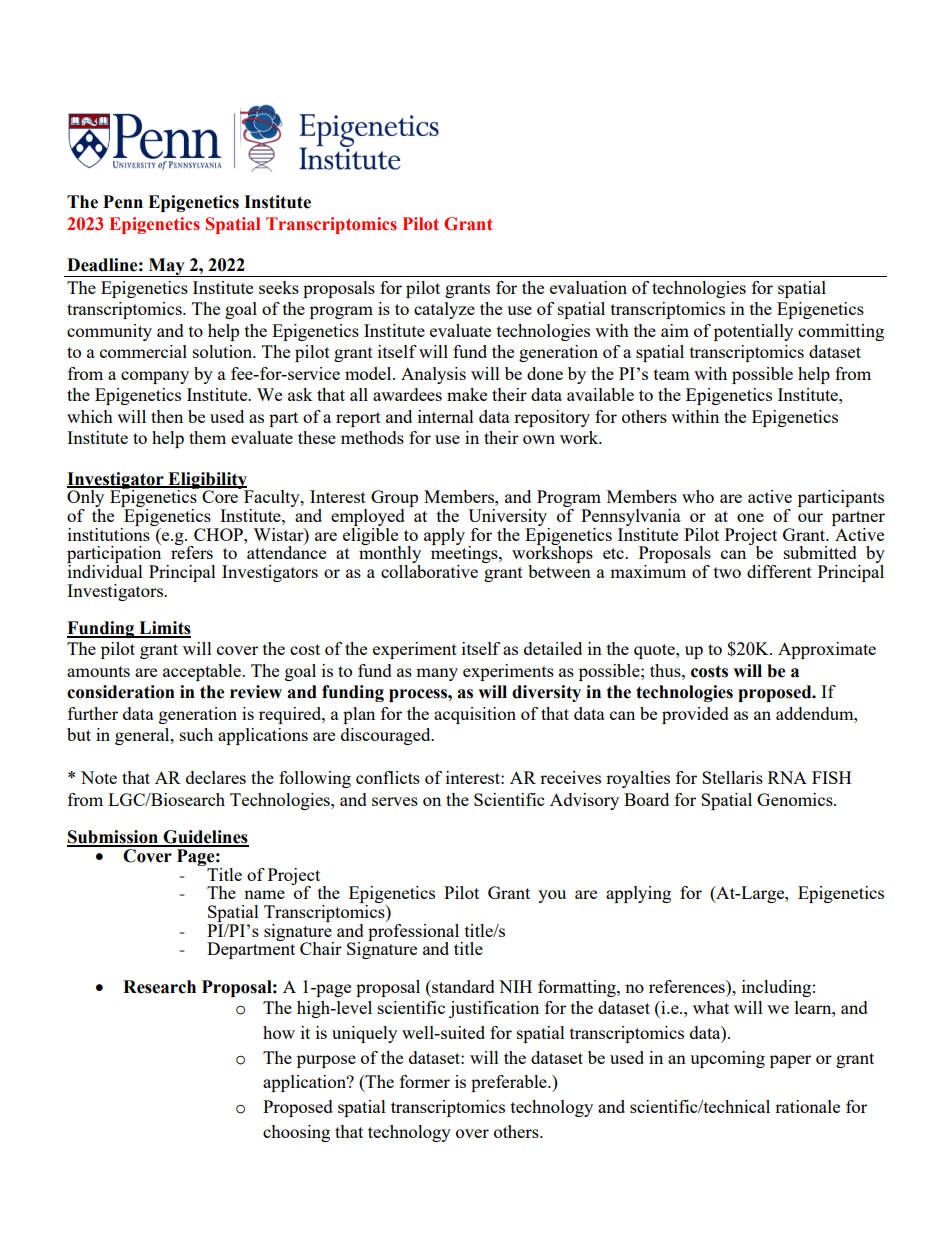 Image resolution: width=952 pixels, height=1233 pixels. I want to click on meetings, so click(465, 555).
